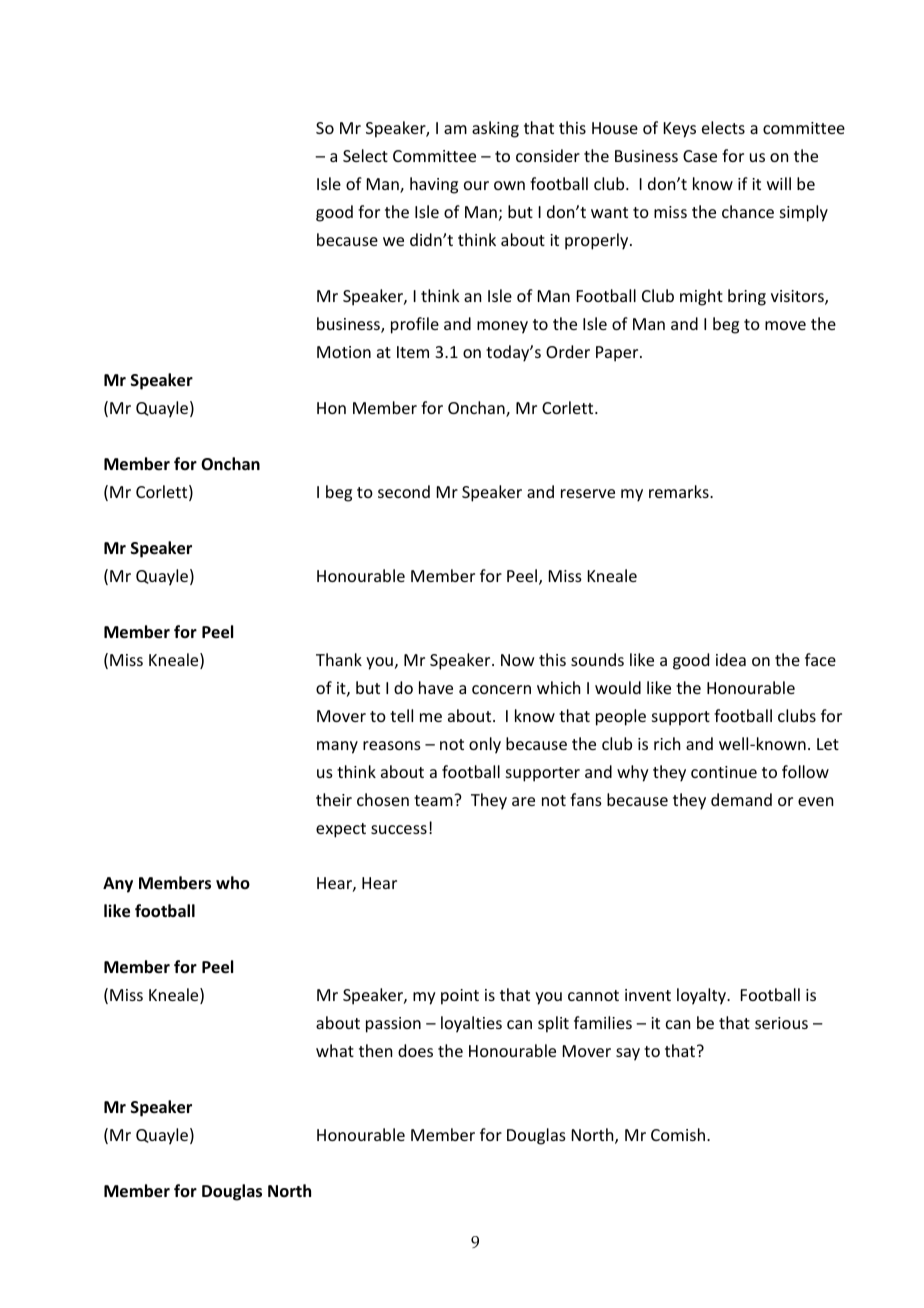 This image has width=924, height=1308. What do you see at coordinates (404, 491) in the image?
I see `second` at bounding box center [404, 491].
